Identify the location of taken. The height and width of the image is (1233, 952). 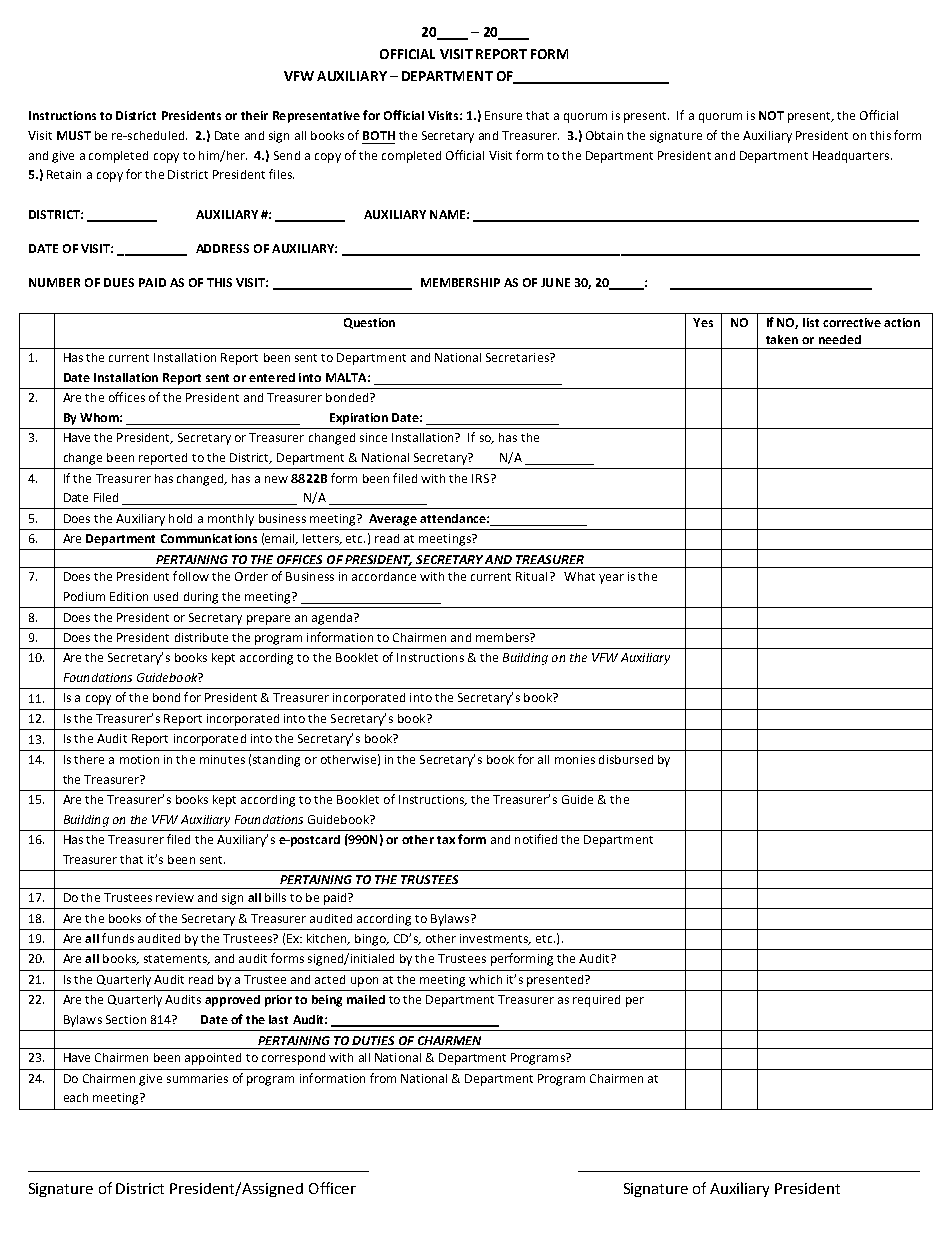
(782, 339).
